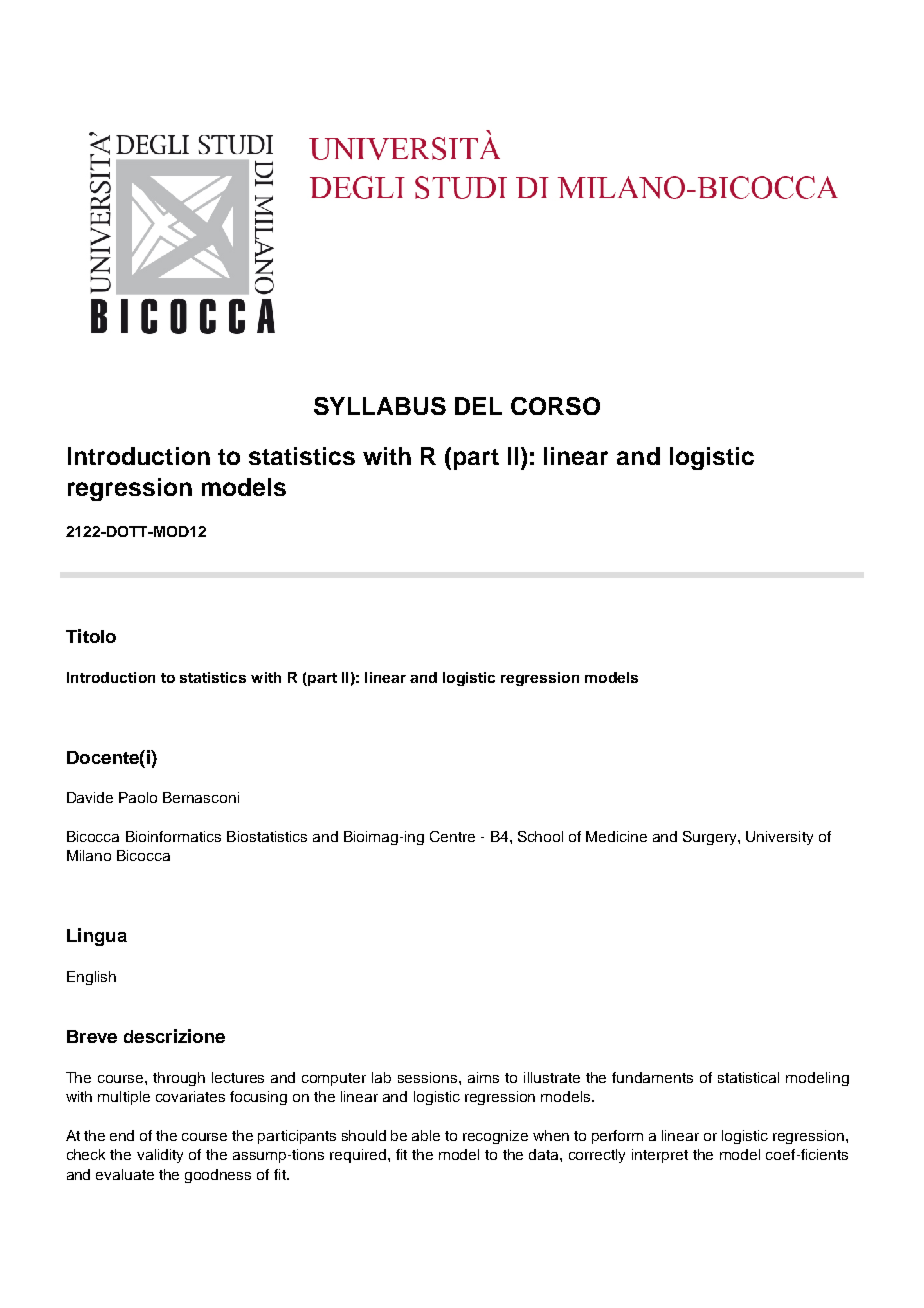 The image size is (924, 1308). I want to click on SYLLABUS, so click(380, 406).
